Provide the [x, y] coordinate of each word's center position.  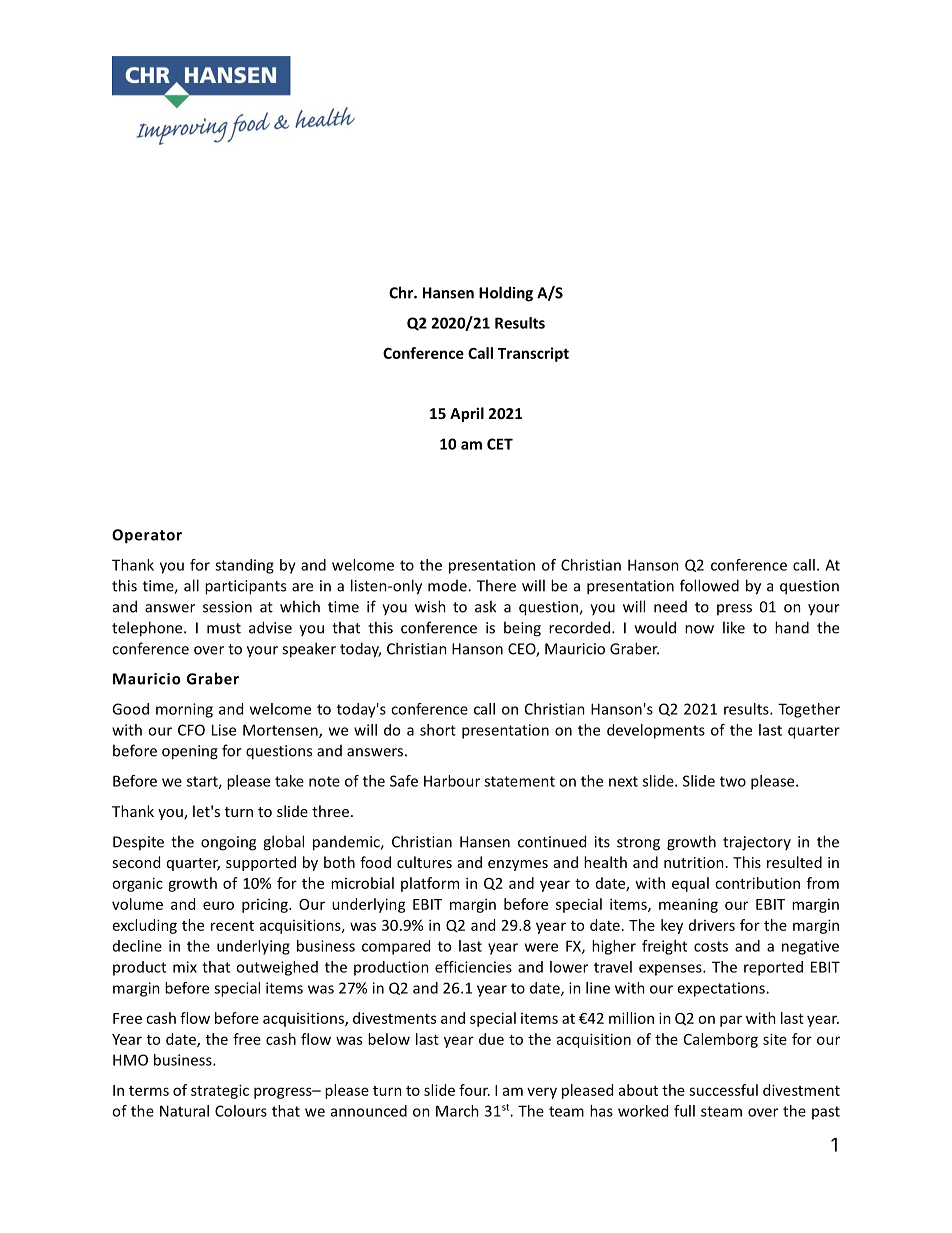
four [474, 1090]
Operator [147, 536]
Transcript [533, 354]
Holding [506, 294]
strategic [220, 1091]
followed [709, 585]
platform [430, 884]
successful [723, 1090]
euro [218, 905]
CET [500, 444]
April [467, 414]
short [438, 730]
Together [809, 710]
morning [184, 710]
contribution [757, 883]
